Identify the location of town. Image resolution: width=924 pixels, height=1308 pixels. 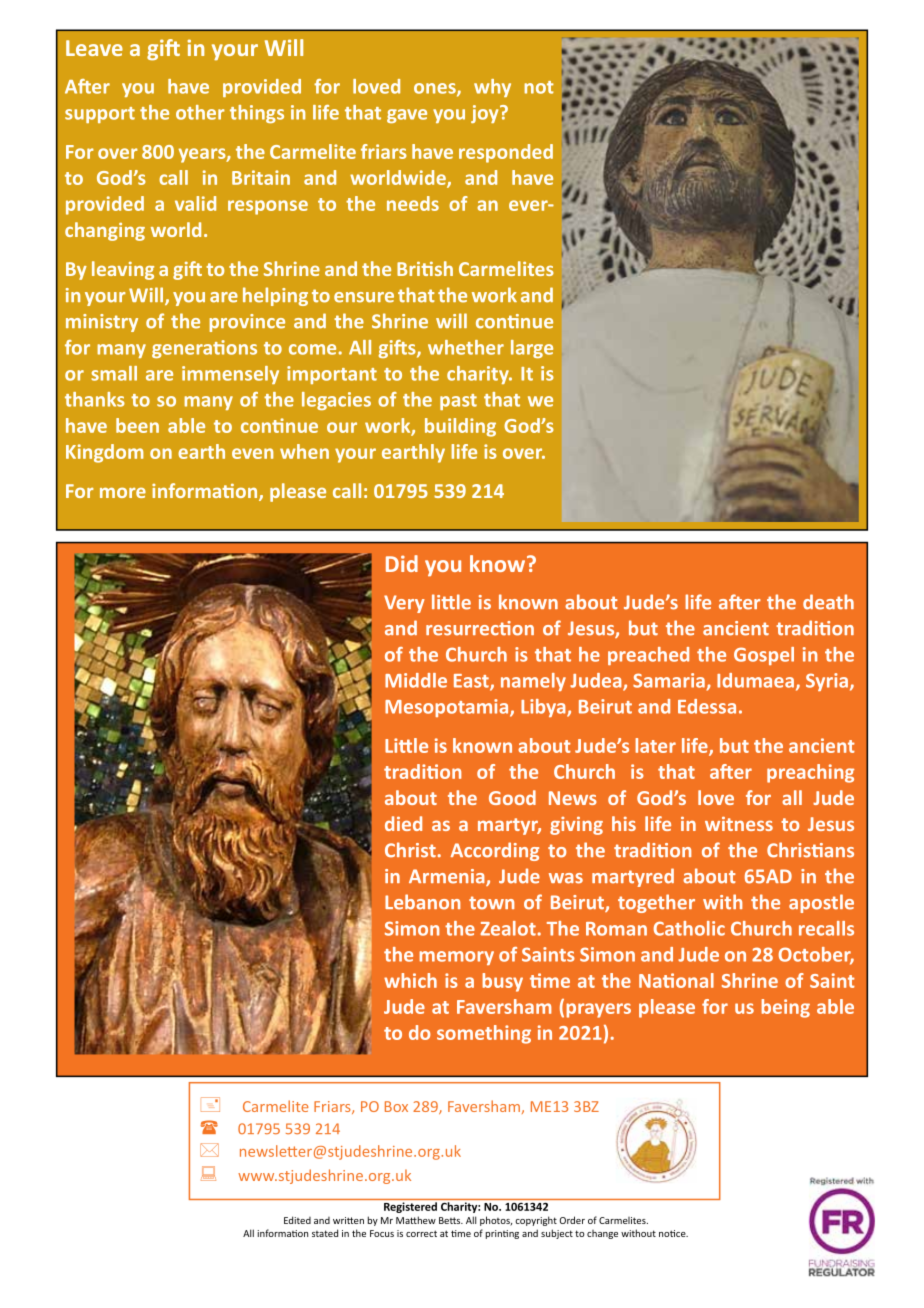
(491, 903).
